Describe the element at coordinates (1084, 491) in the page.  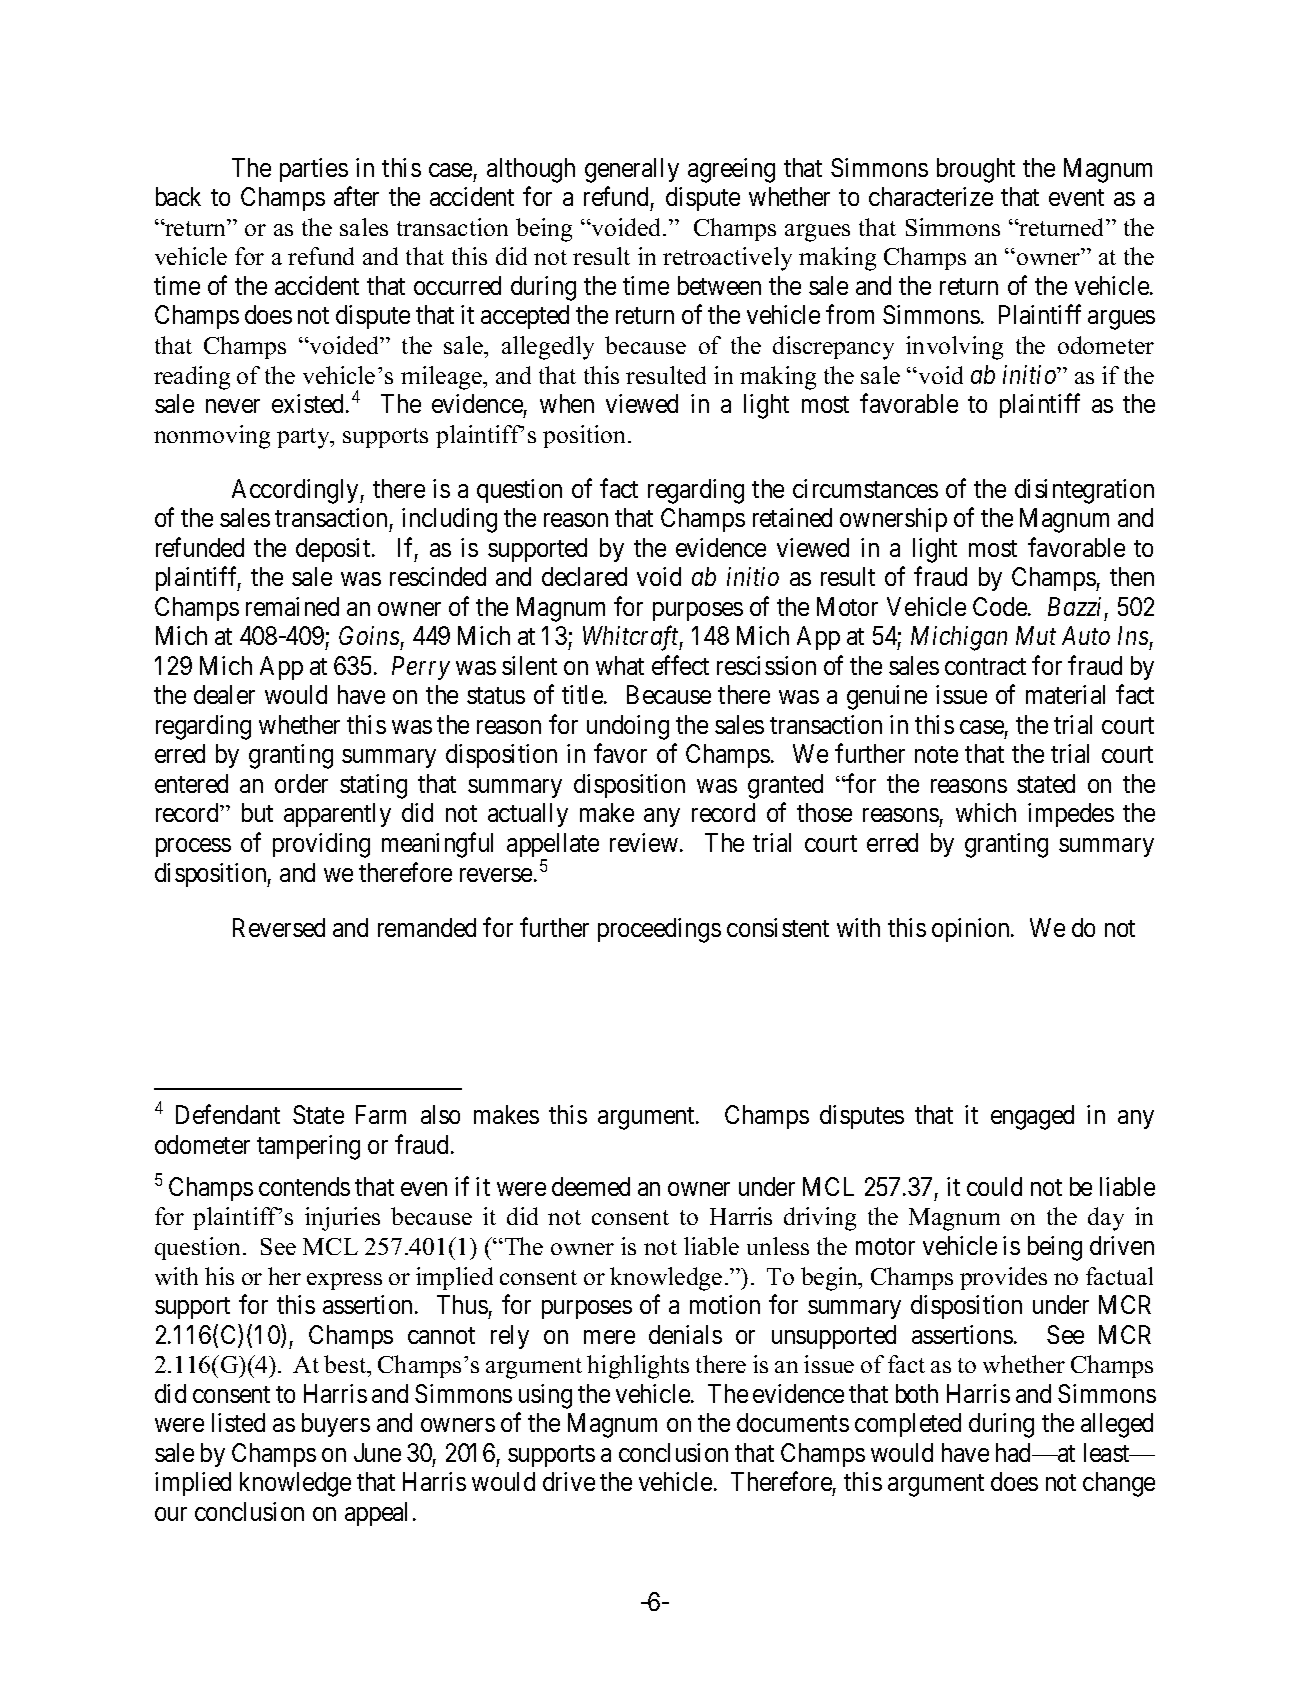
I see `disintegration` at that location.
